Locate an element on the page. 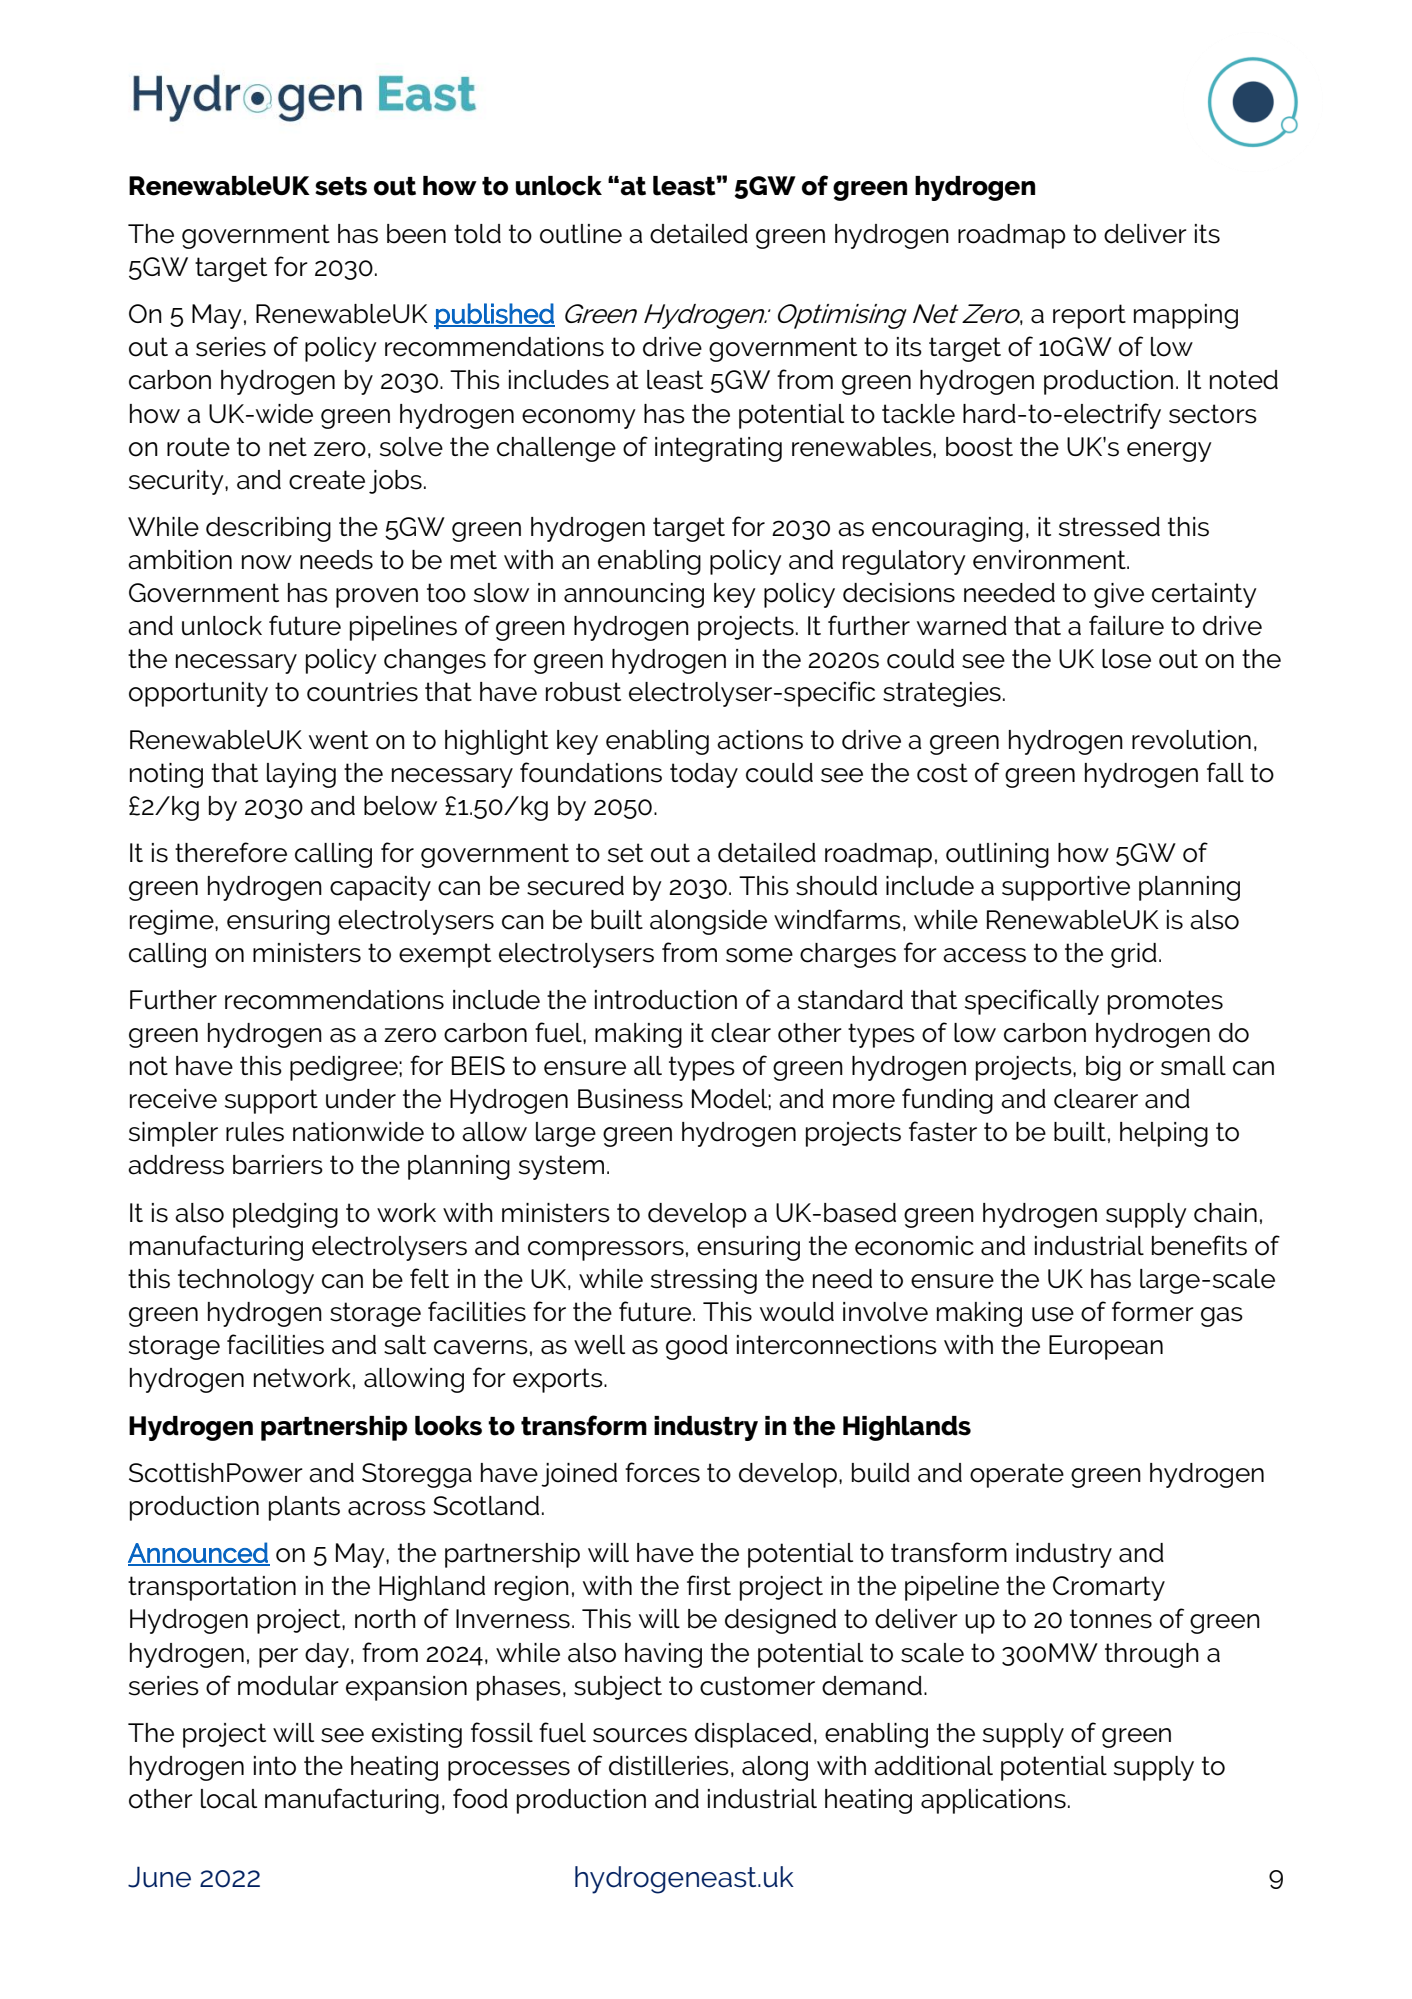 This page has width=1412, height=1999. failure is located at coordinates (1126, 625).
